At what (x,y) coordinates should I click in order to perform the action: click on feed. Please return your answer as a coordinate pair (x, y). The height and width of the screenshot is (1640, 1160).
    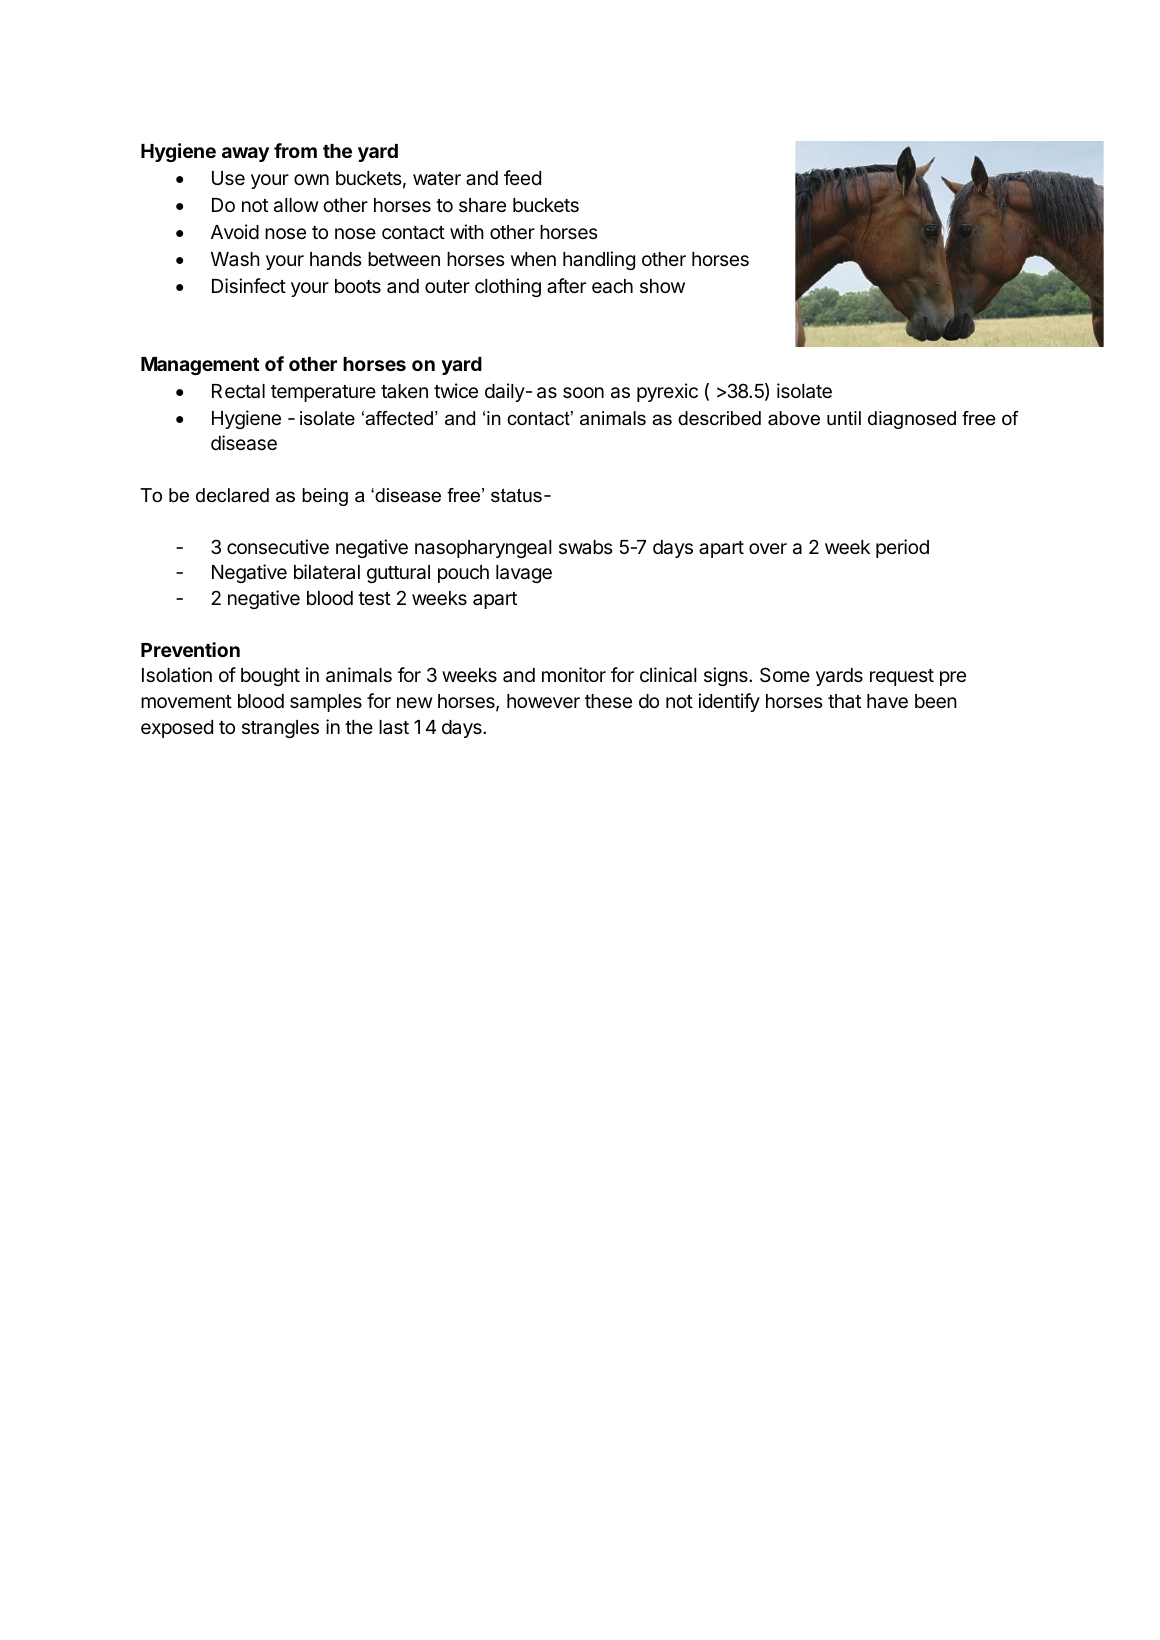
    Looking at the image, I should click on (522, 177).
